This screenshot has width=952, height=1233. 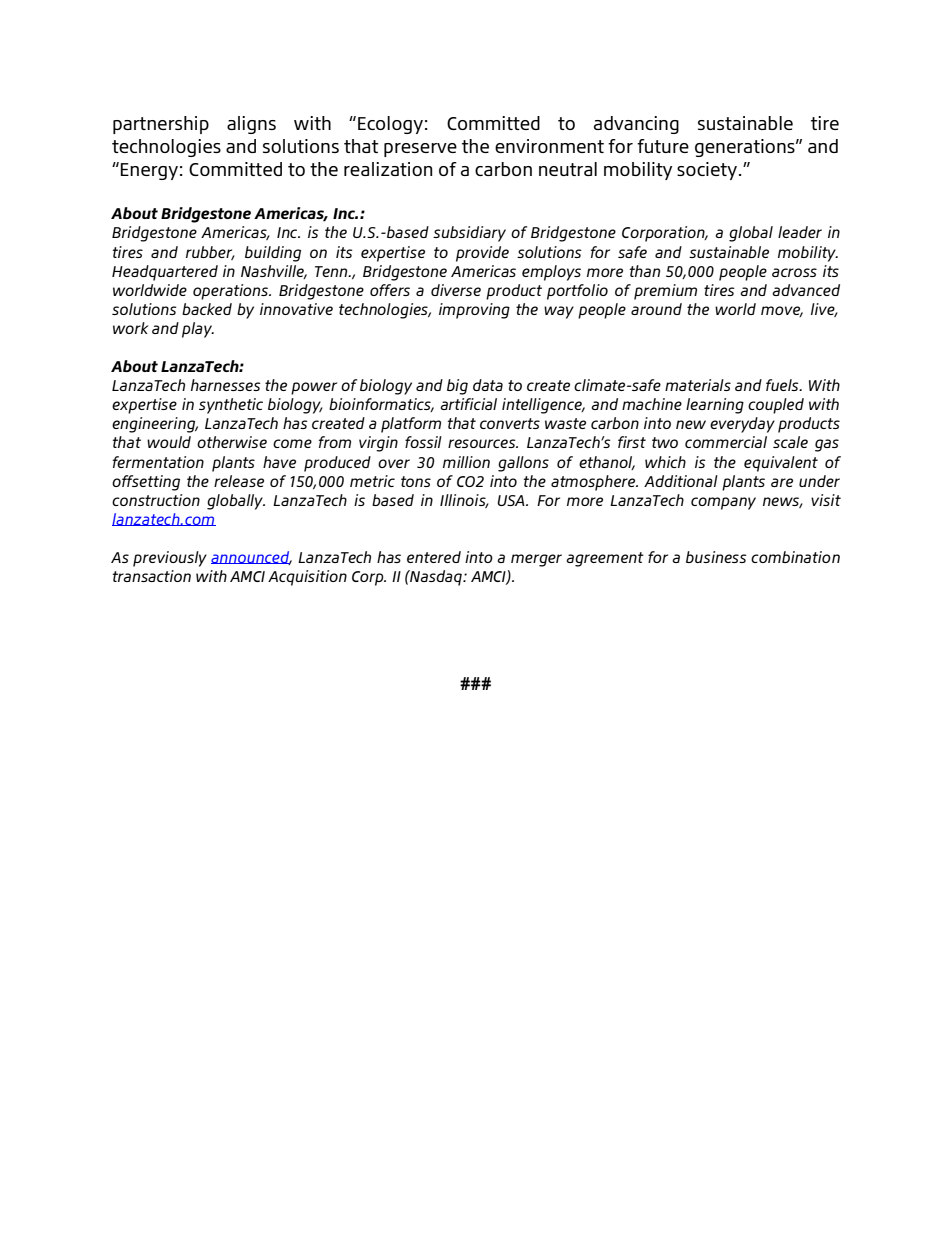 I want to click on across, so click(x=794, y=272).
